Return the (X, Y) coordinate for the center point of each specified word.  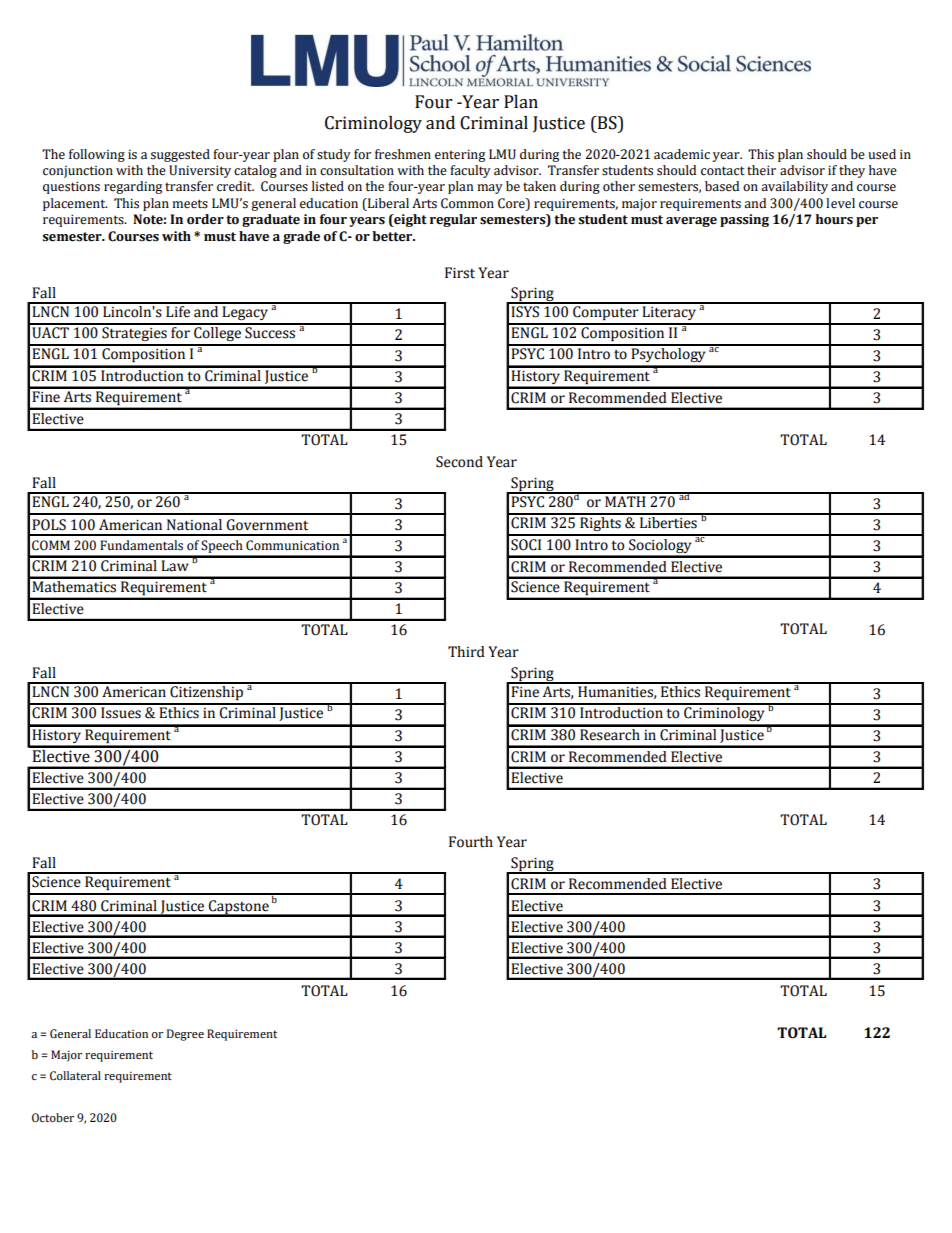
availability (794, 187)
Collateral (75, 1076)
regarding (133, 187)
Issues (121, 713)
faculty (470, 171)
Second (459, 462)
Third (466, 652)
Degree (185, 1035)
